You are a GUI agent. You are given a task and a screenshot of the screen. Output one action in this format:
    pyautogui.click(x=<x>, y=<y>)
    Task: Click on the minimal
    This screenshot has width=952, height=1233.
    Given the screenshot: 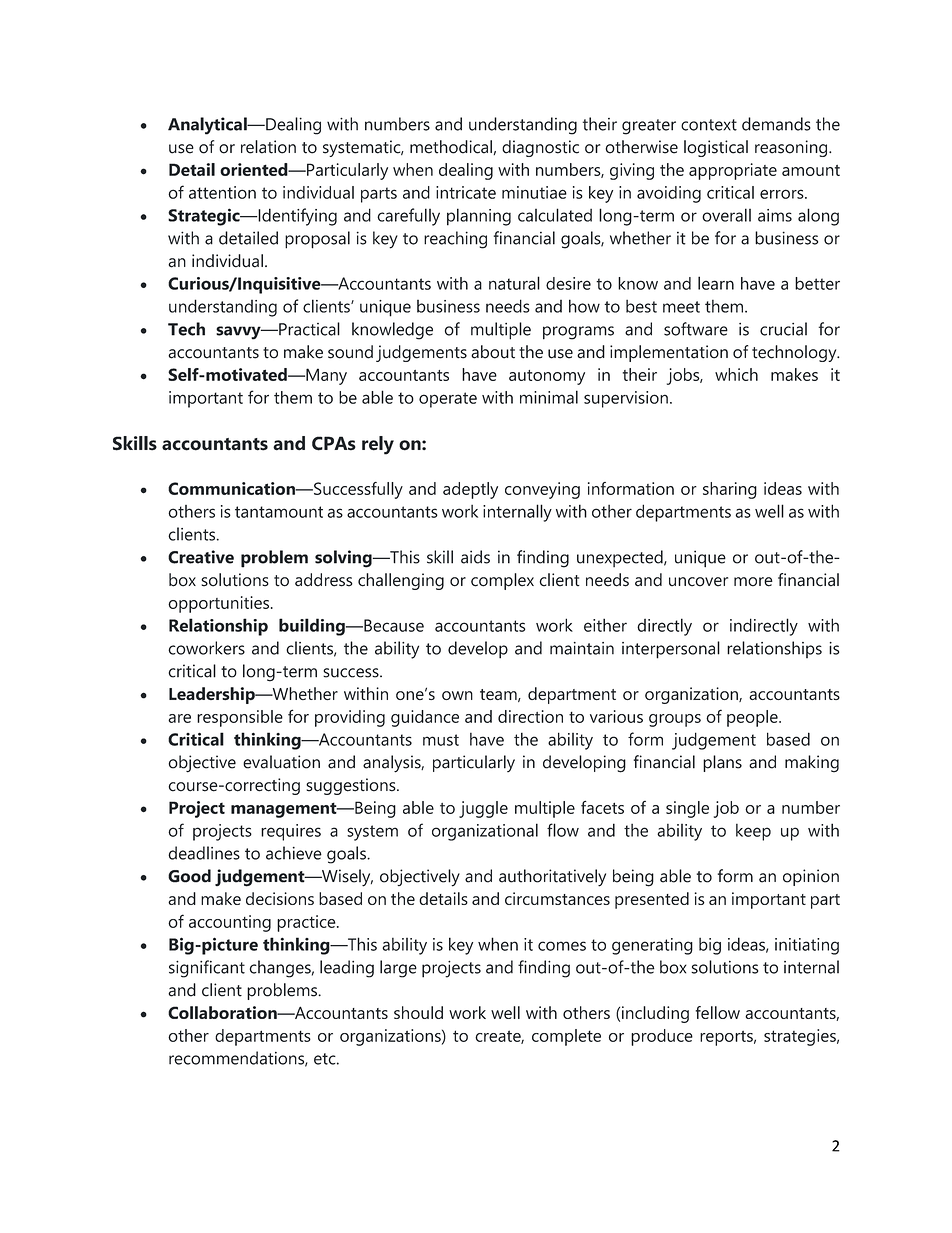 What is the action you would take?
    pyautogui.click(x=549, y=397)
